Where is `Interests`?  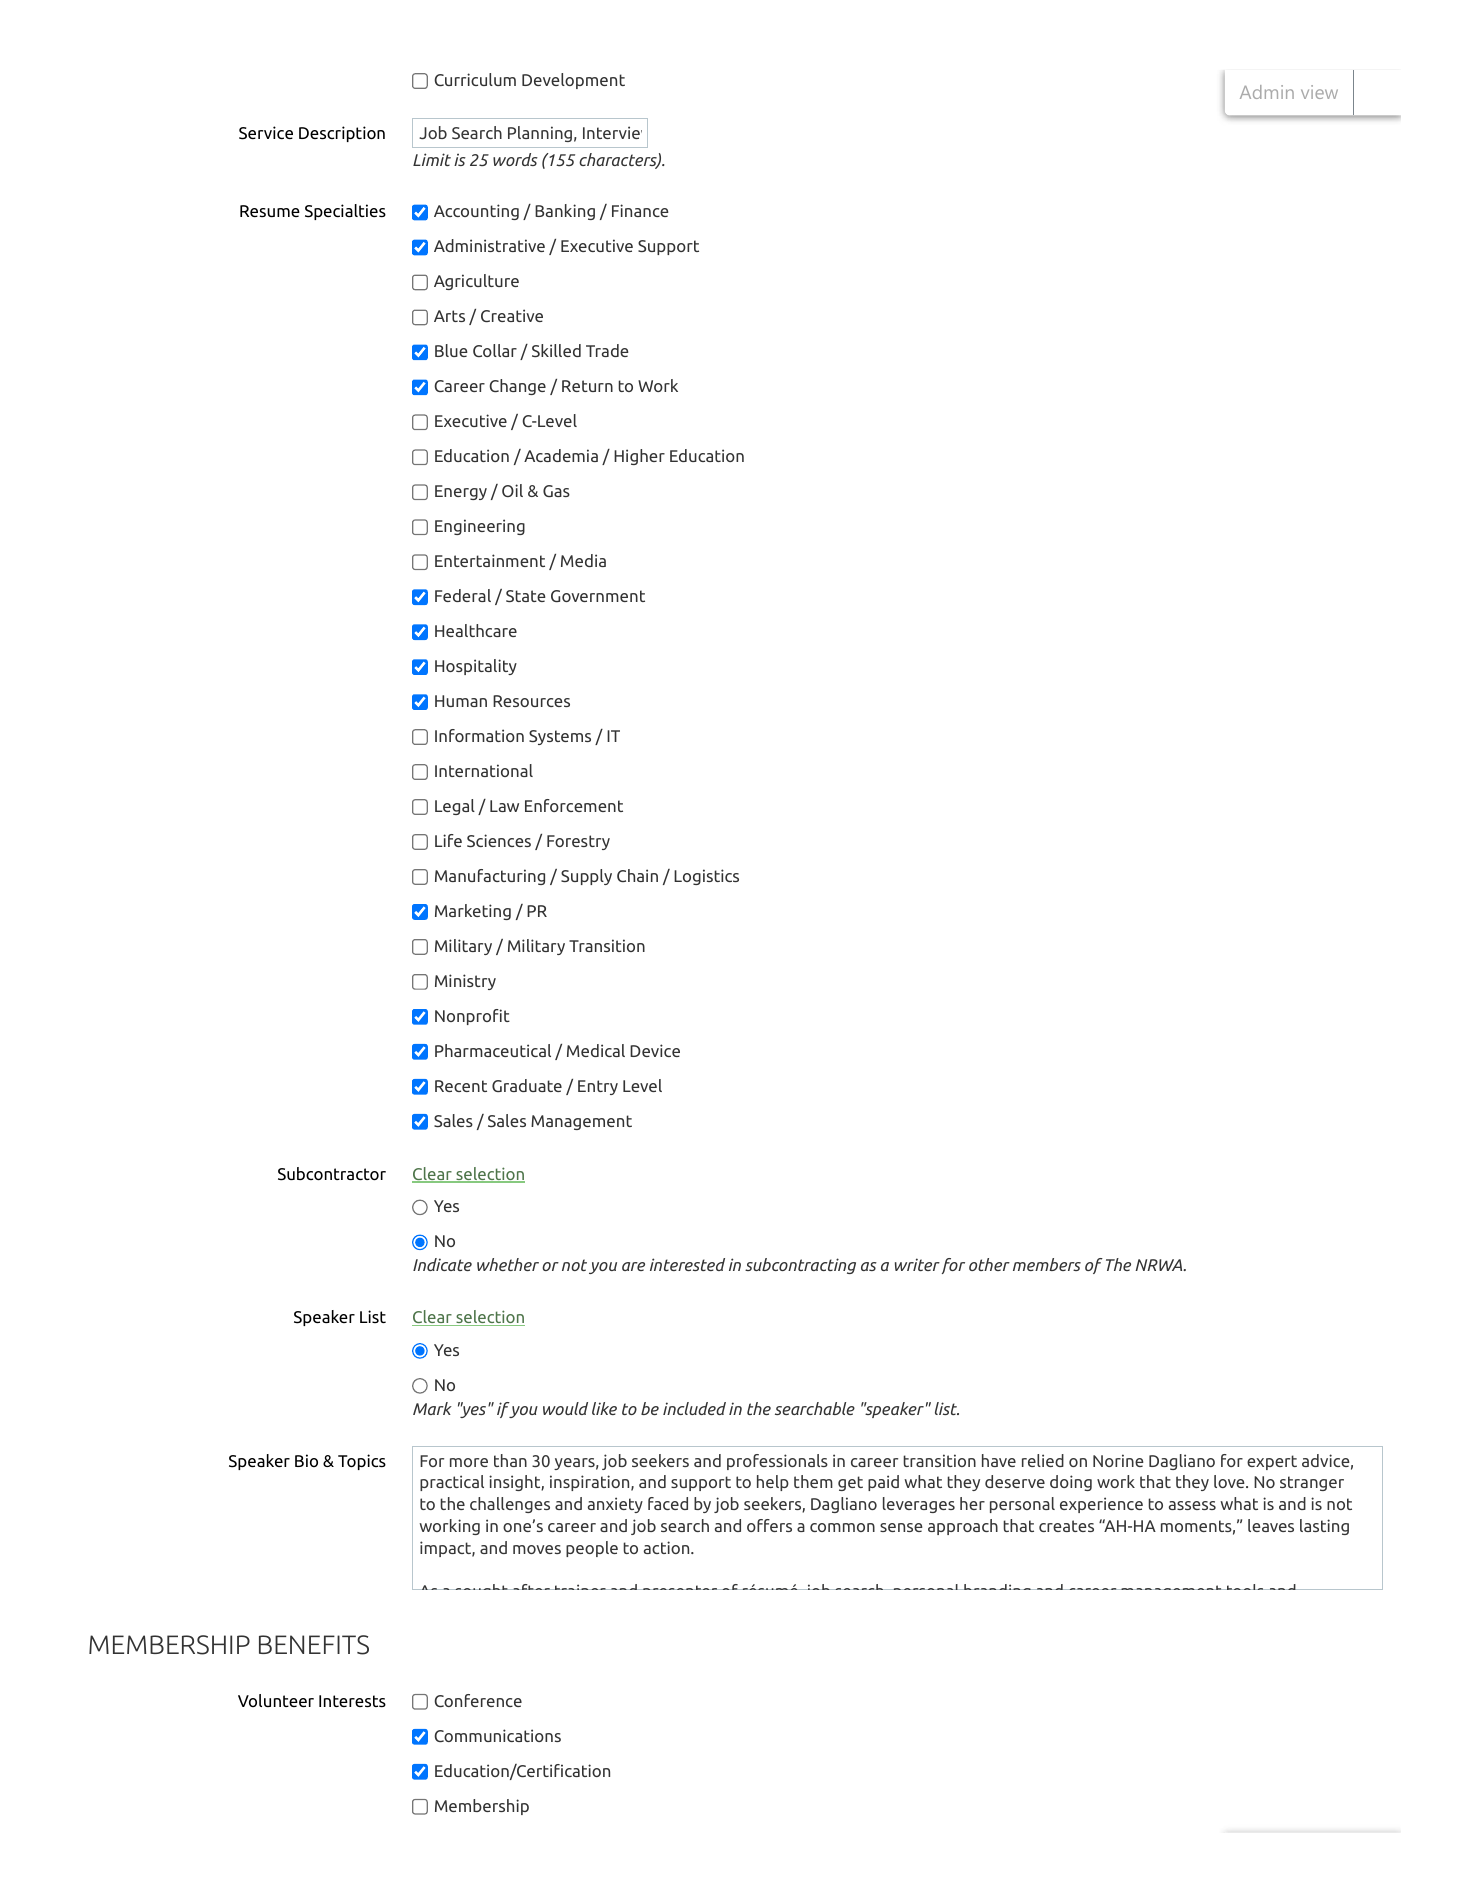
Interests is located at coordinates (352, 1701).
